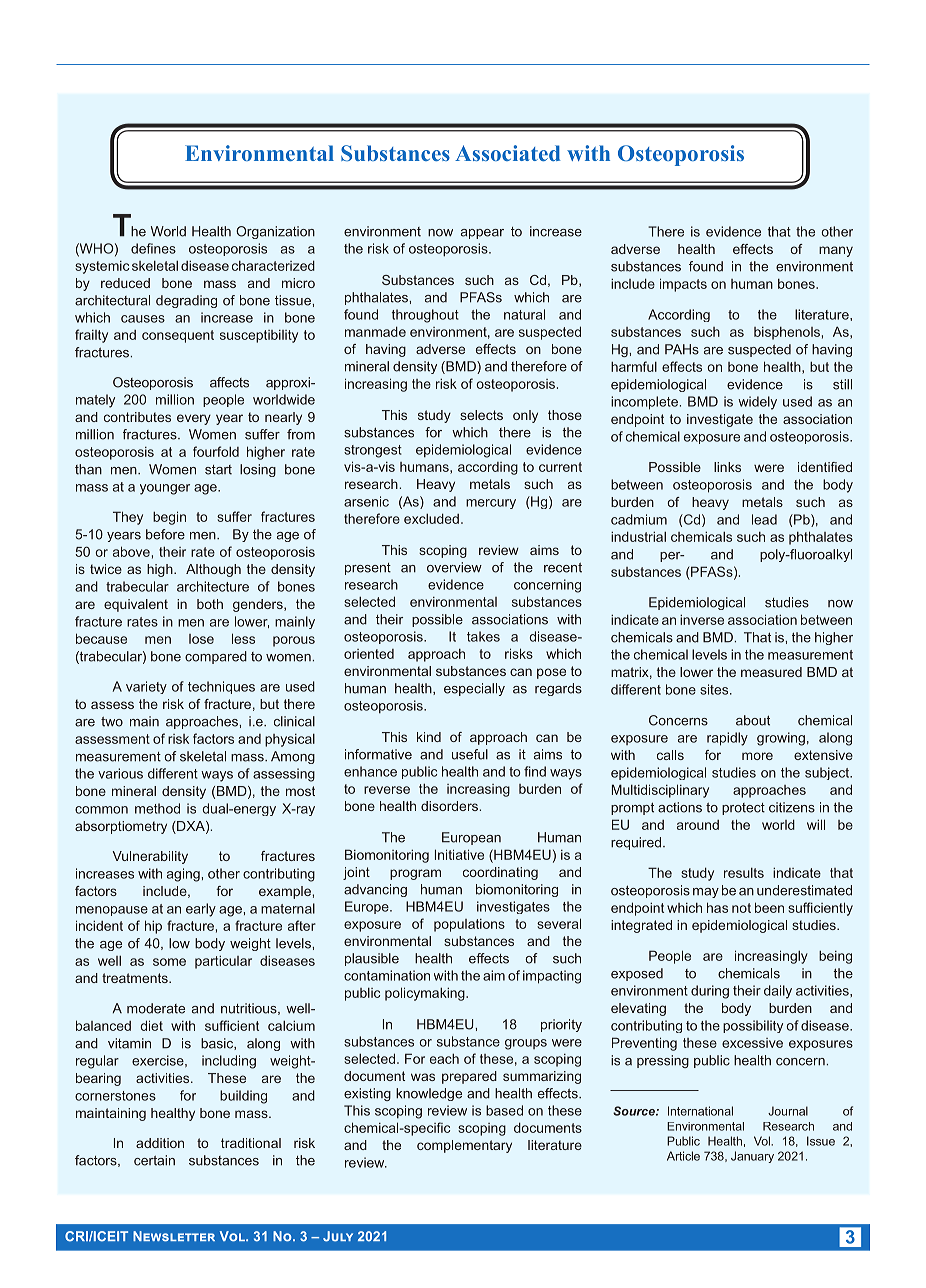 Image resolution: width=926 pixels, height=1288 pixels. I want to click on Newsletter, so click(174, 1236).
